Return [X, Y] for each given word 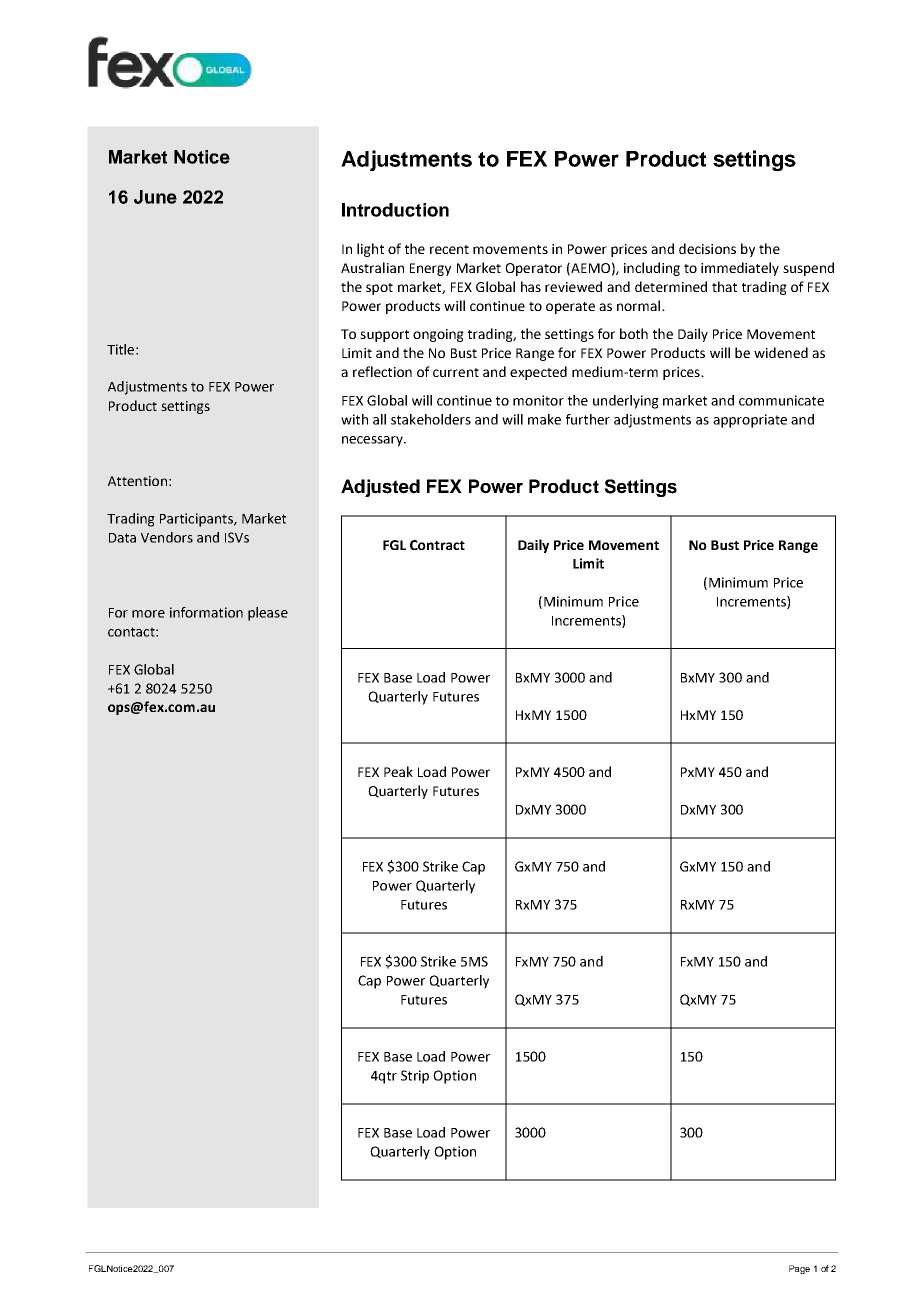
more [148, 614]
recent [449, 249]
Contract [437, 545]
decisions [707, 248]
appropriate [750, 421]
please [268, 614]
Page [799, 1269]
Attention [137, 481]
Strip [415, 1077]
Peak [398, 771]
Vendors [167, 537]
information [206, 612]
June [155, 197]
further [588, 419]
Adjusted [380, 488]
